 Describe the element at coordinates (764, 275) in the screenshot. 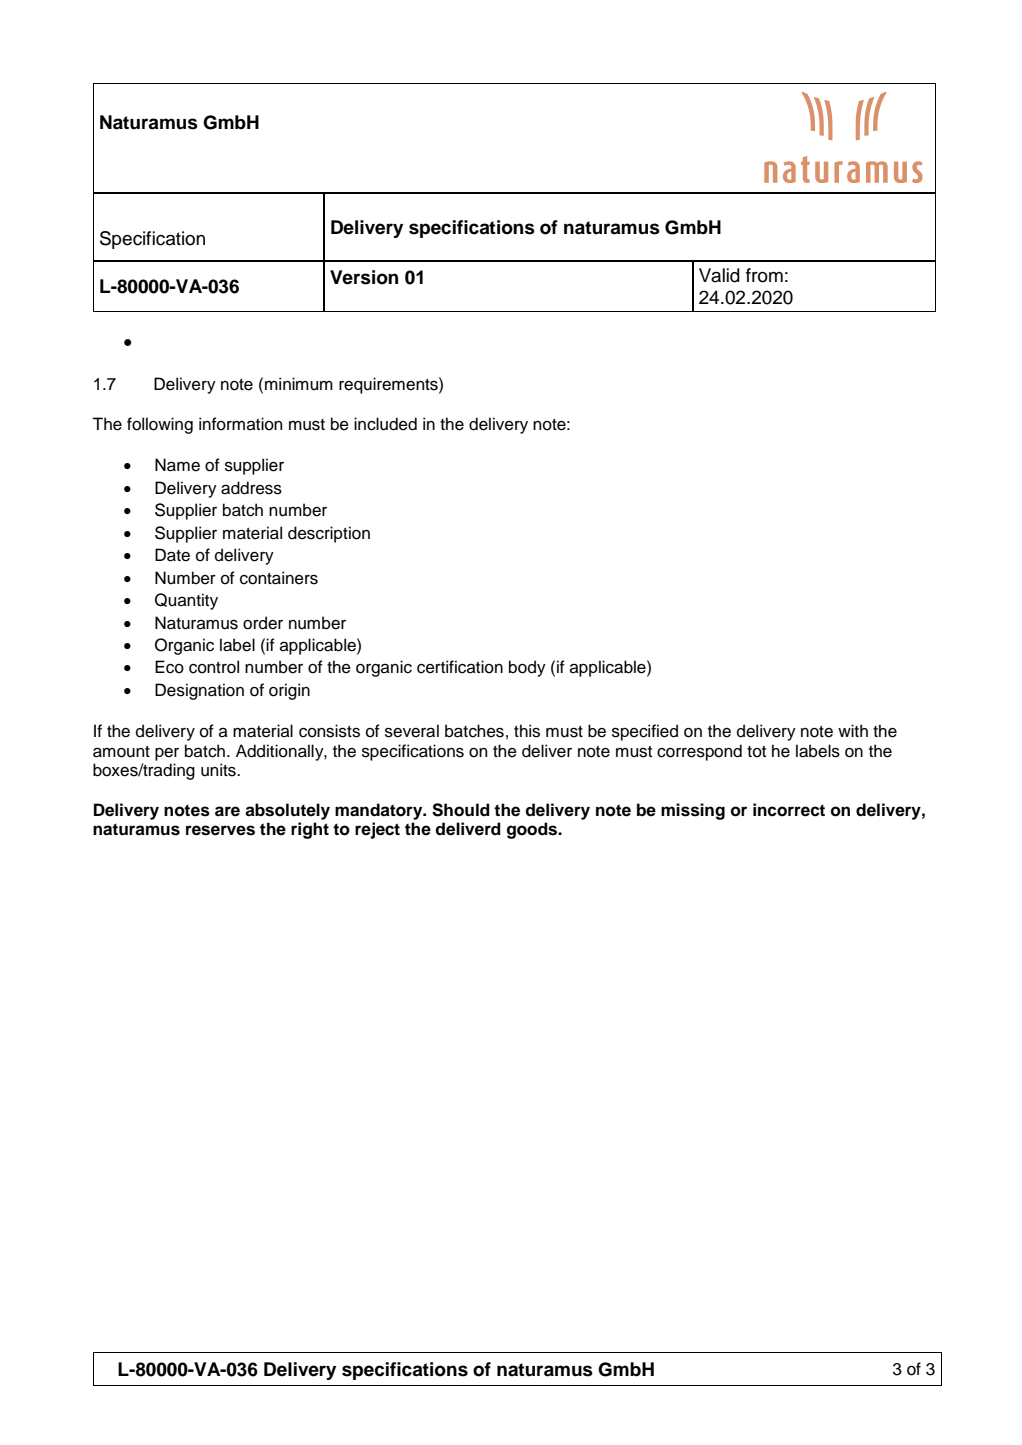

I see `from` at that location.
